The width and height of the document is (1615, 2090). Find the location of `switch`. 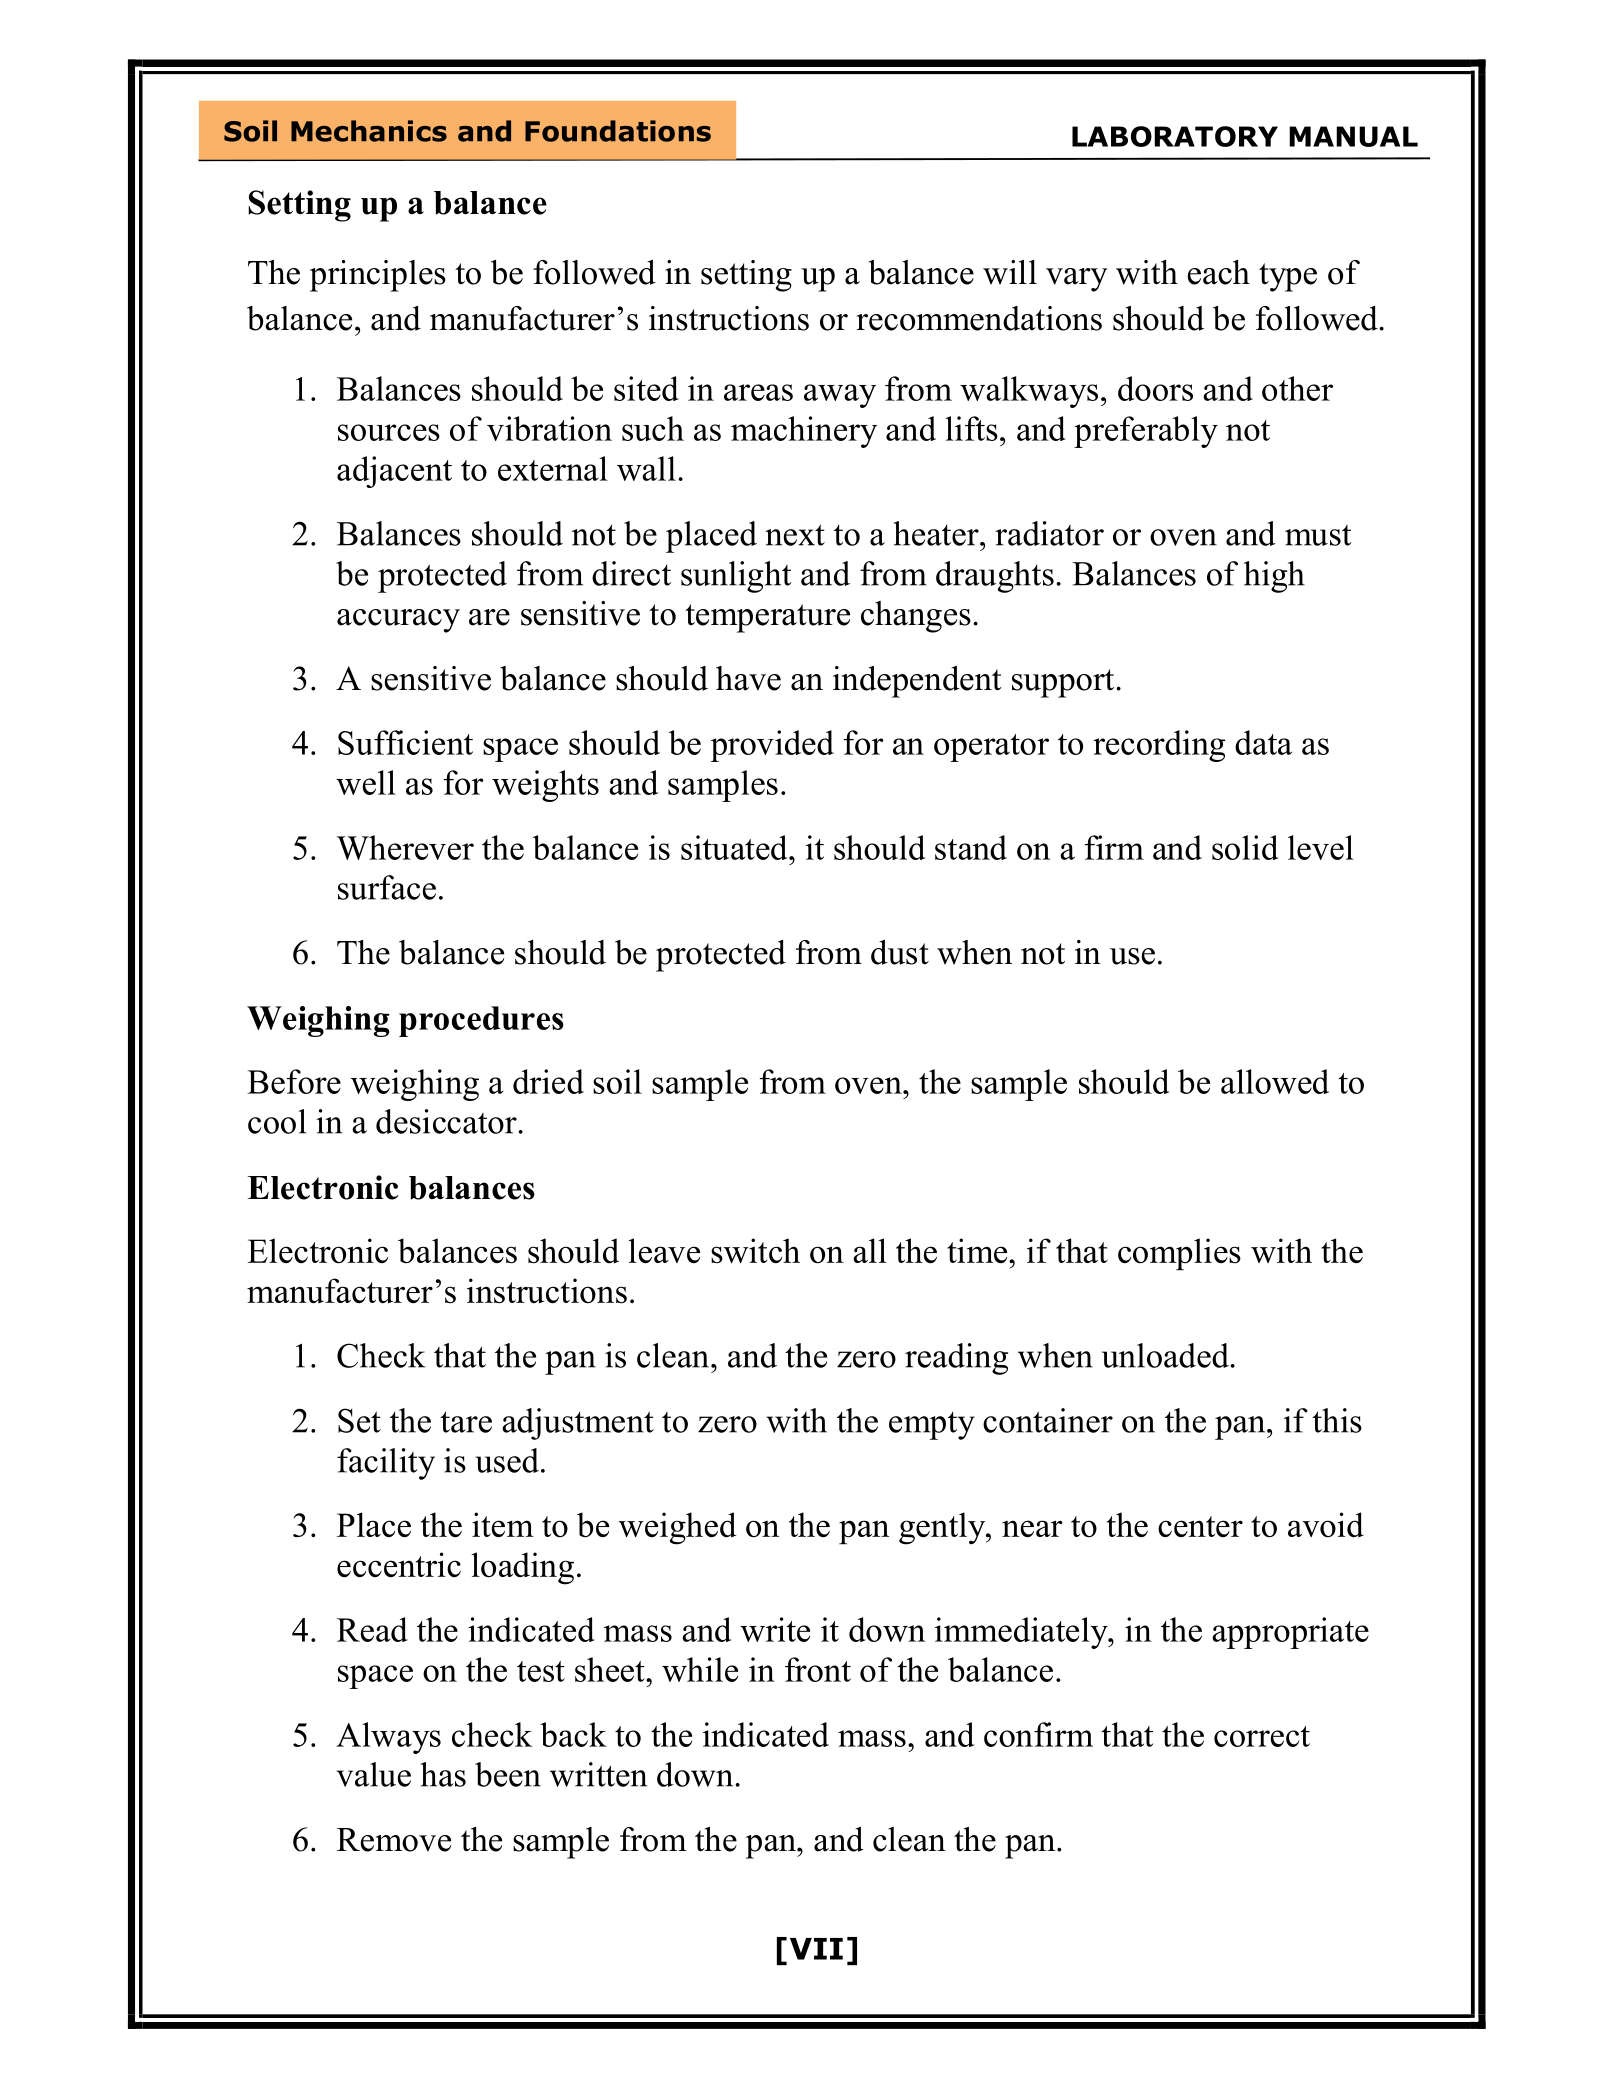

switch is located at coordinates (755, 1250).
